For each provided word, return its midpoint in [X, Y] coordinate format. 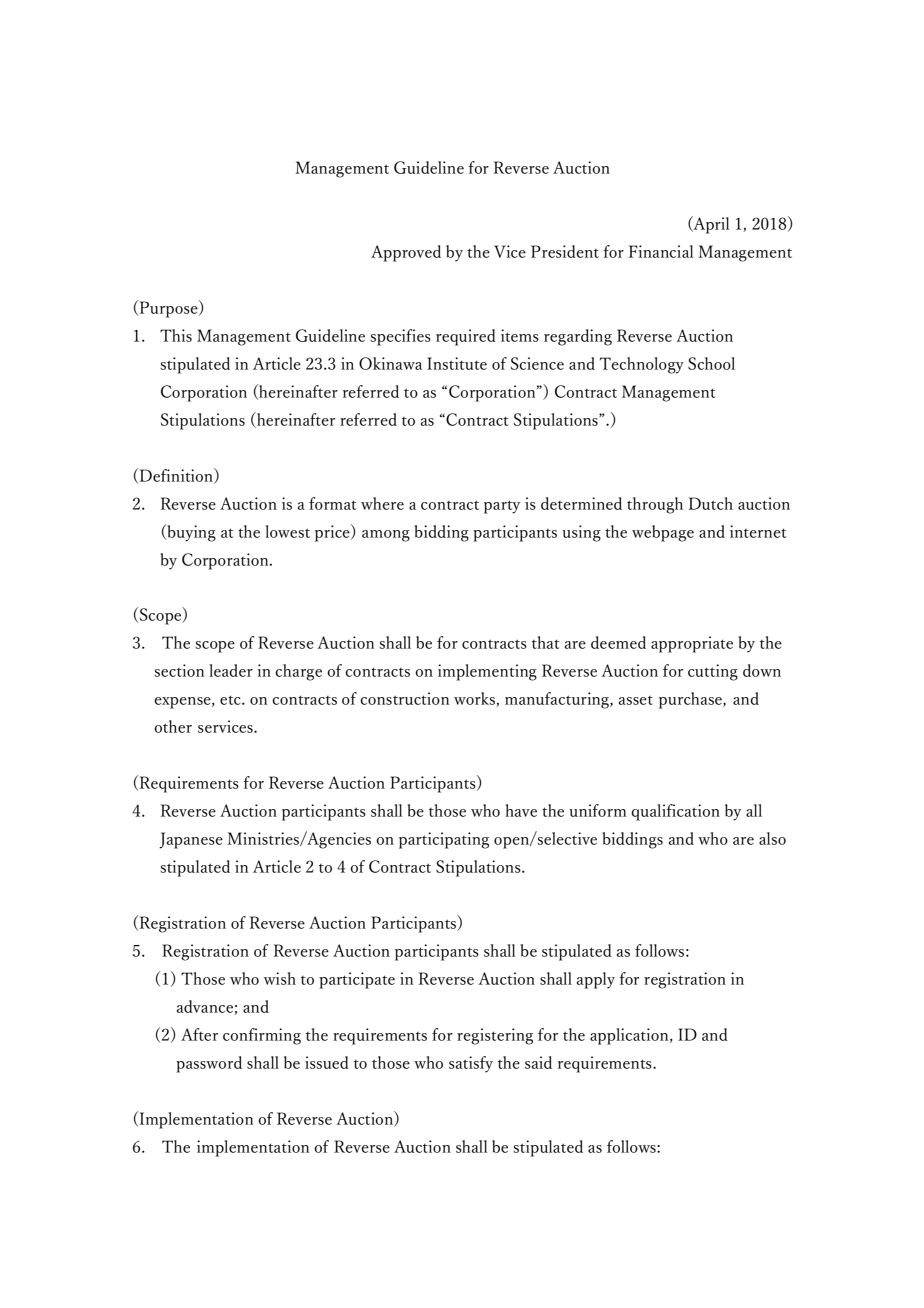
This [176, 335]
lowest [287, 531]
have [521, 810]
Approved [406, 253]
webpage [663, 533]
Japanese [191, 840]
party [502, 507]
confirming [262, 1036]
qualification [675, 812]
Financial [661, 251]
